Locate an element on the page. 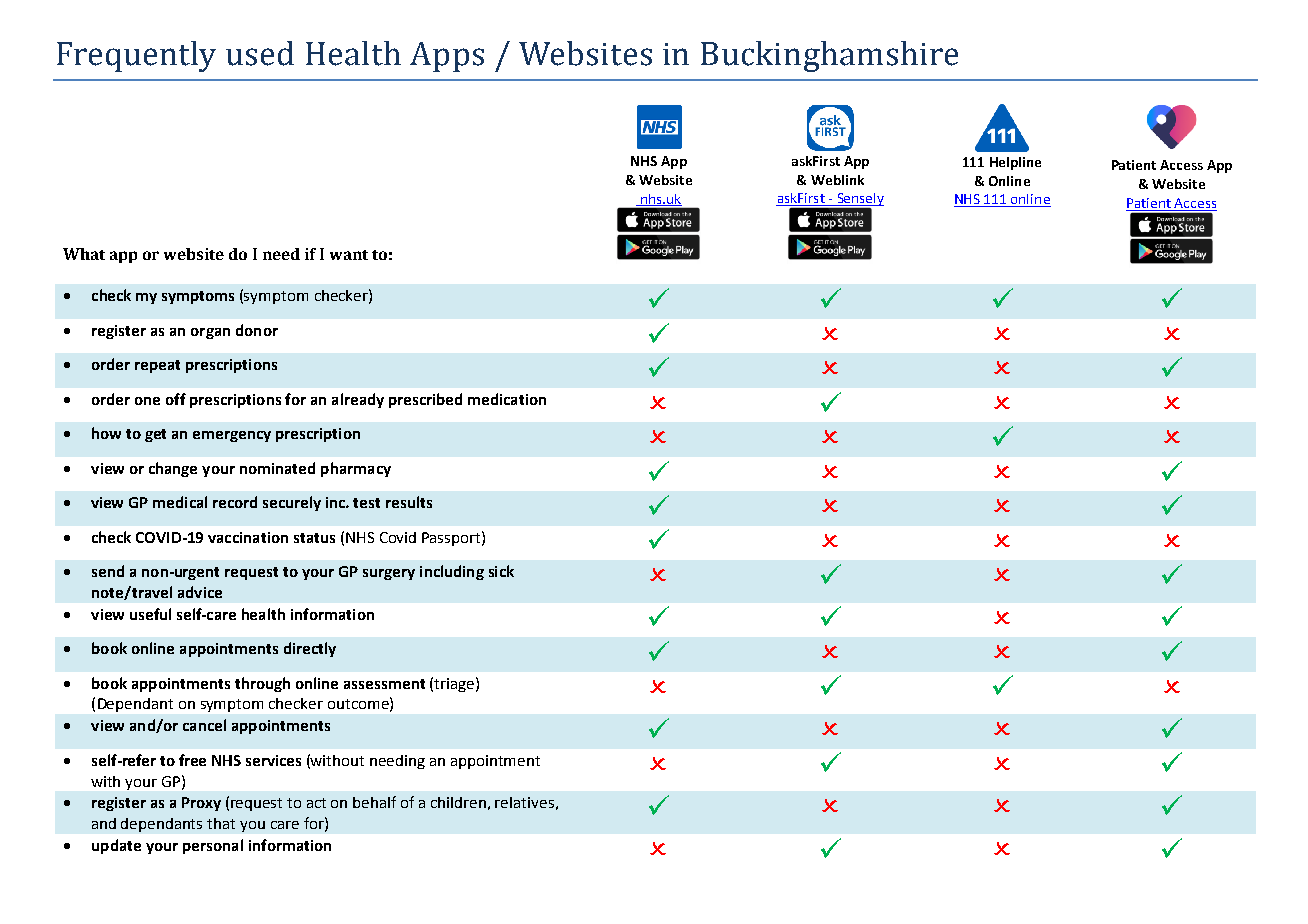 Image resolution: width=1308 pixels, height=924 pixels. Apps is located at coordinates (447, 57).
